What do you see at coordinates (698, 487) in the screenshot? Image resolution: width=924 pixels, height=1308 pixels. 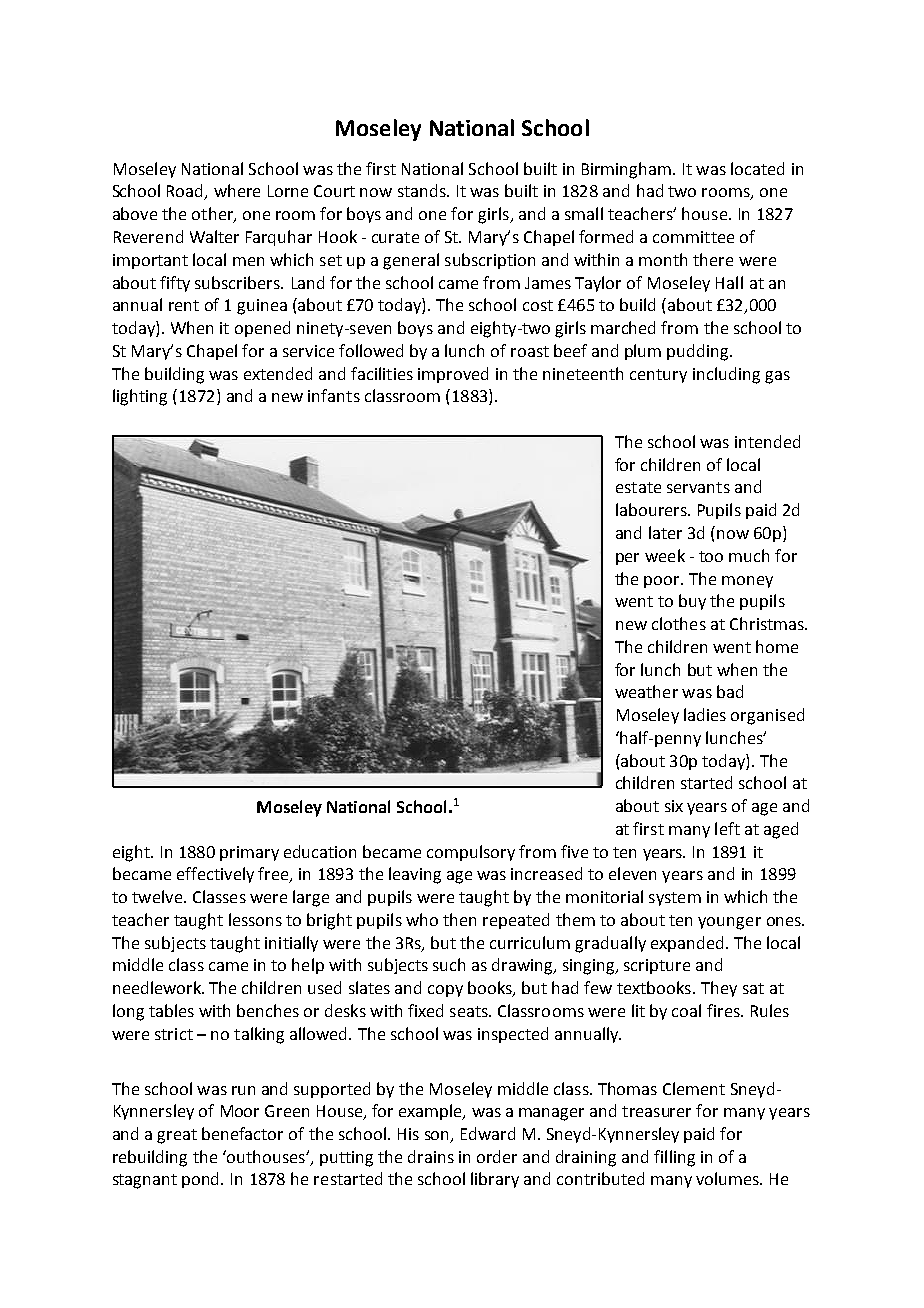 I see `servants` at bounding box center [698, 487].
